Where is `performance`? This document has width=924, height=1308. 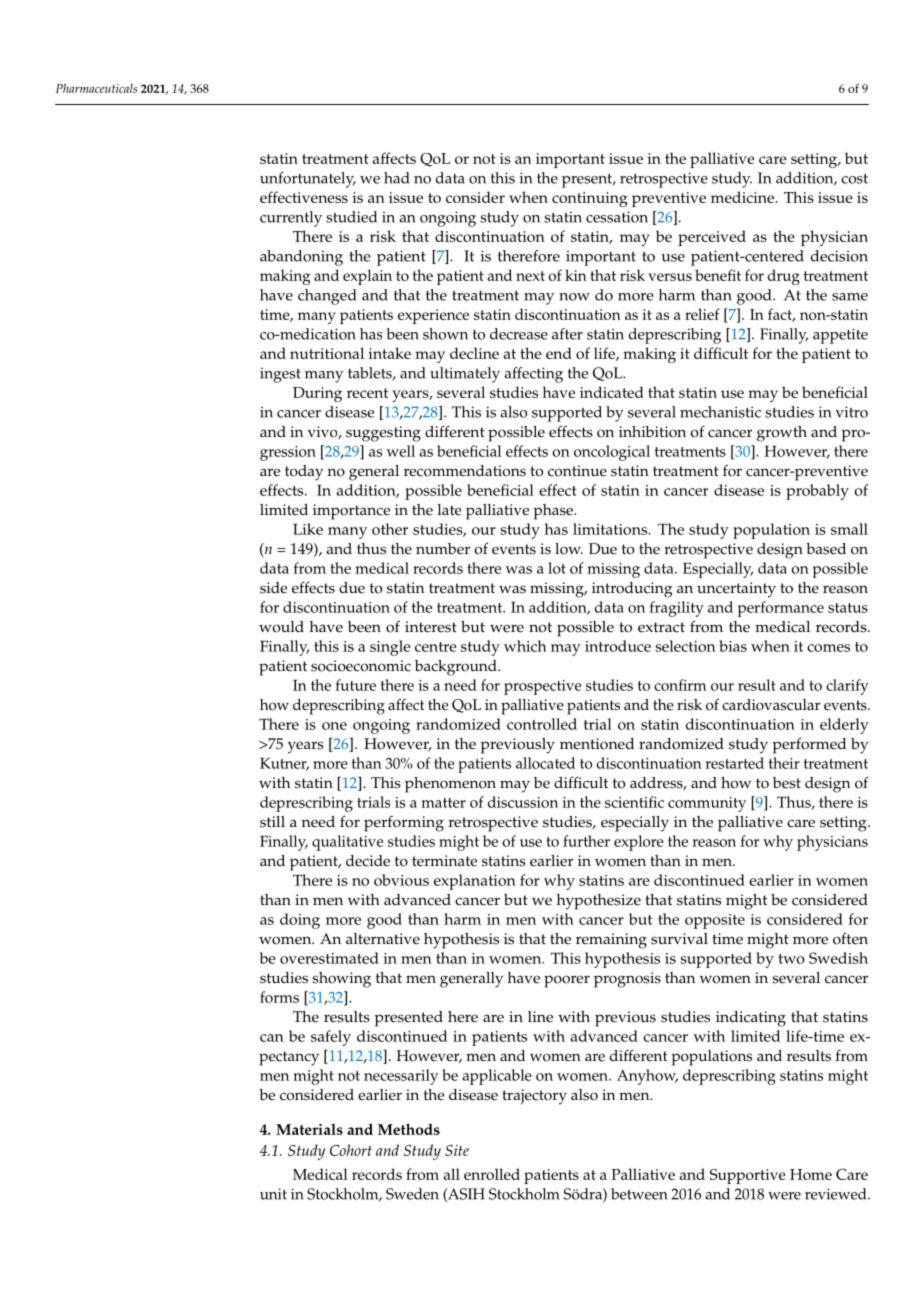 performance is located at coordinates (781, 609).
